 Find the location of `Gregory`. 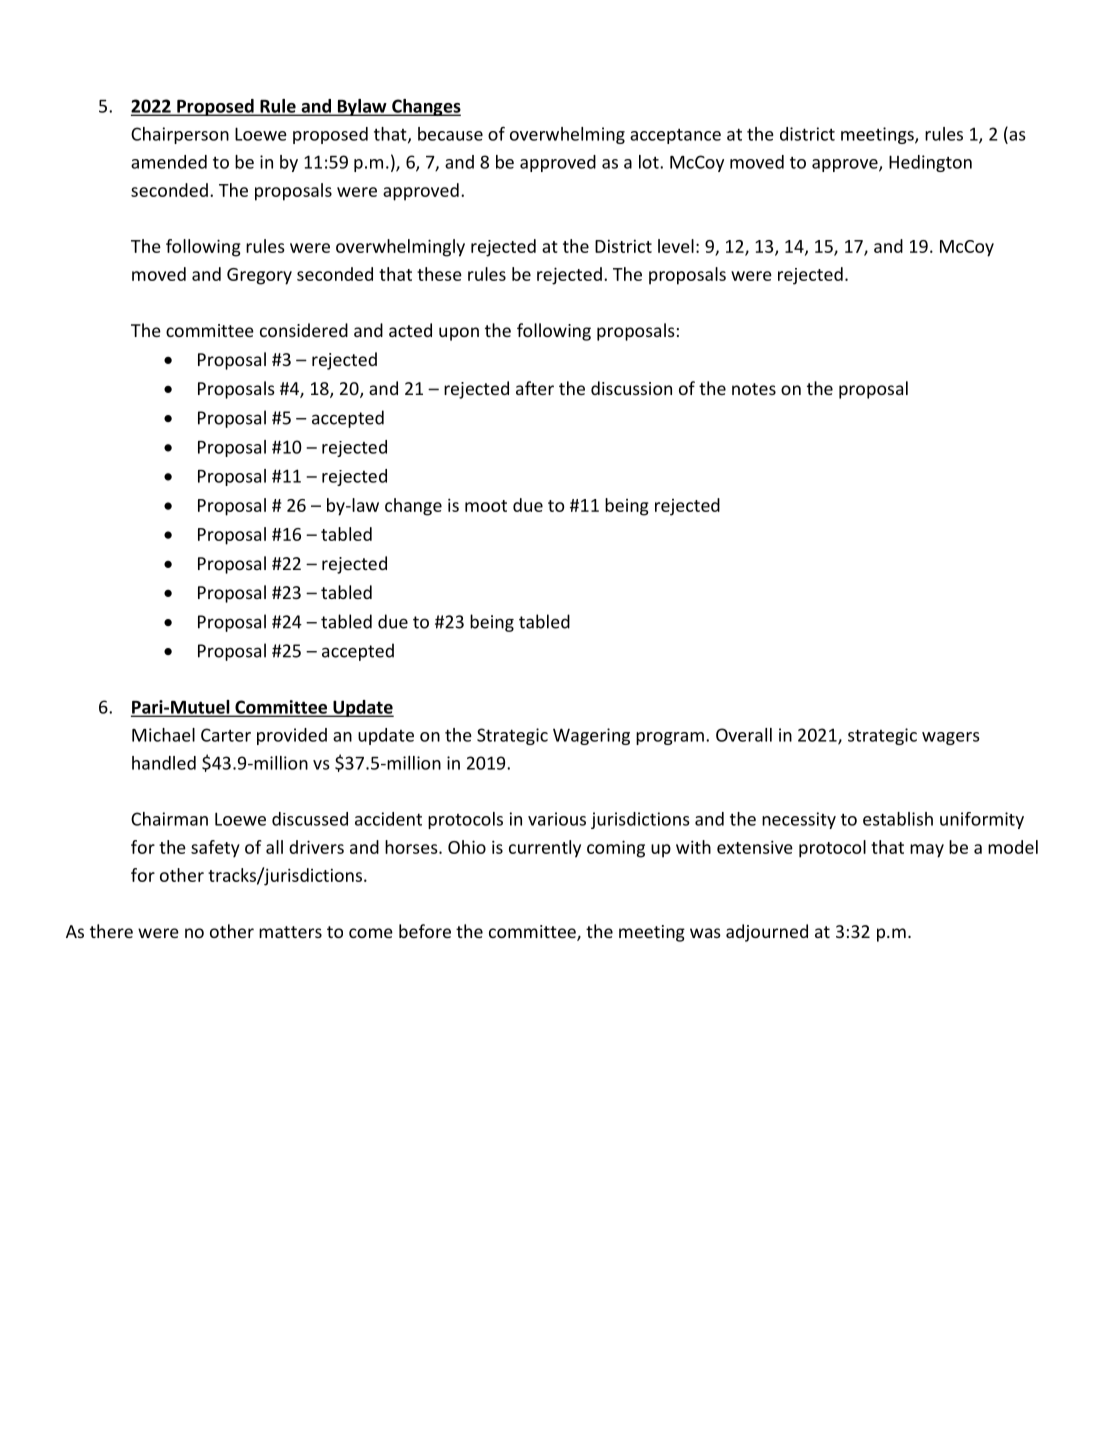

Gregory is located at coordinates (259, 276).
